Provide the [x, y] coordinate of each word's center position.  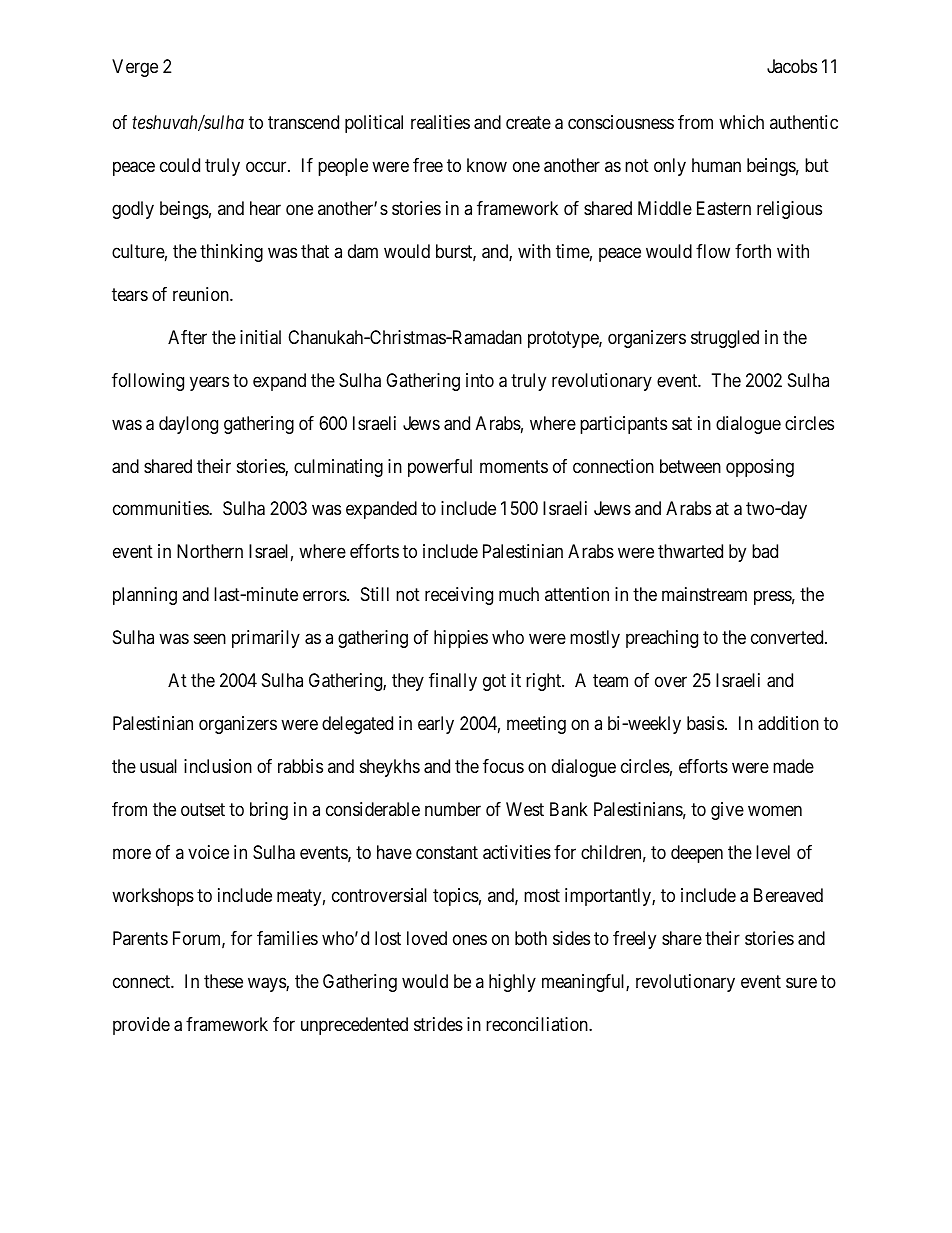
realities [440, 122]
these [223, 981]
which [741, 122]
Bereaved [788, 895]
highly [512, 983]
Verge [135, 68]
